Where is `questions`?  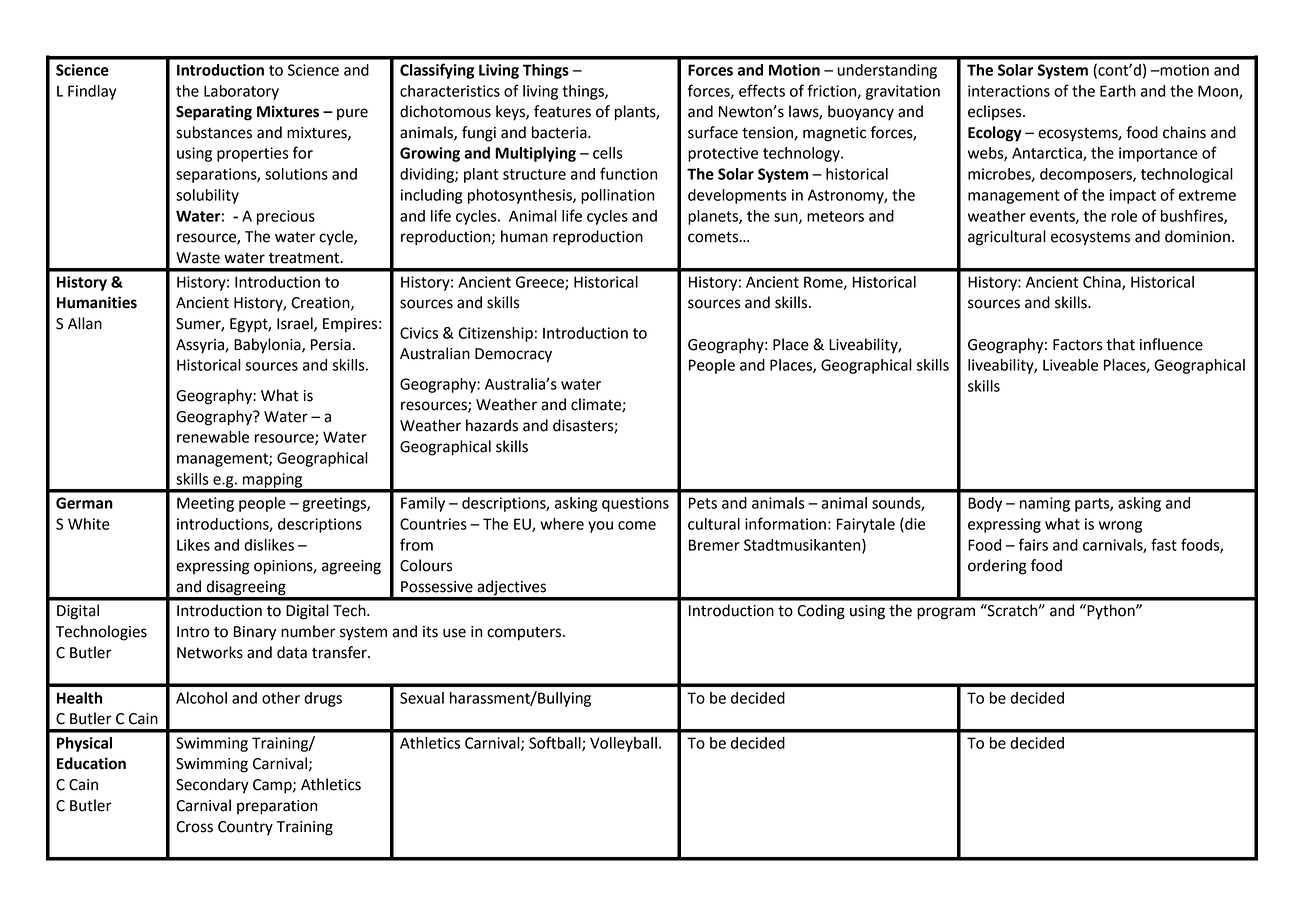
questions is located at coordinates (635, 504).
